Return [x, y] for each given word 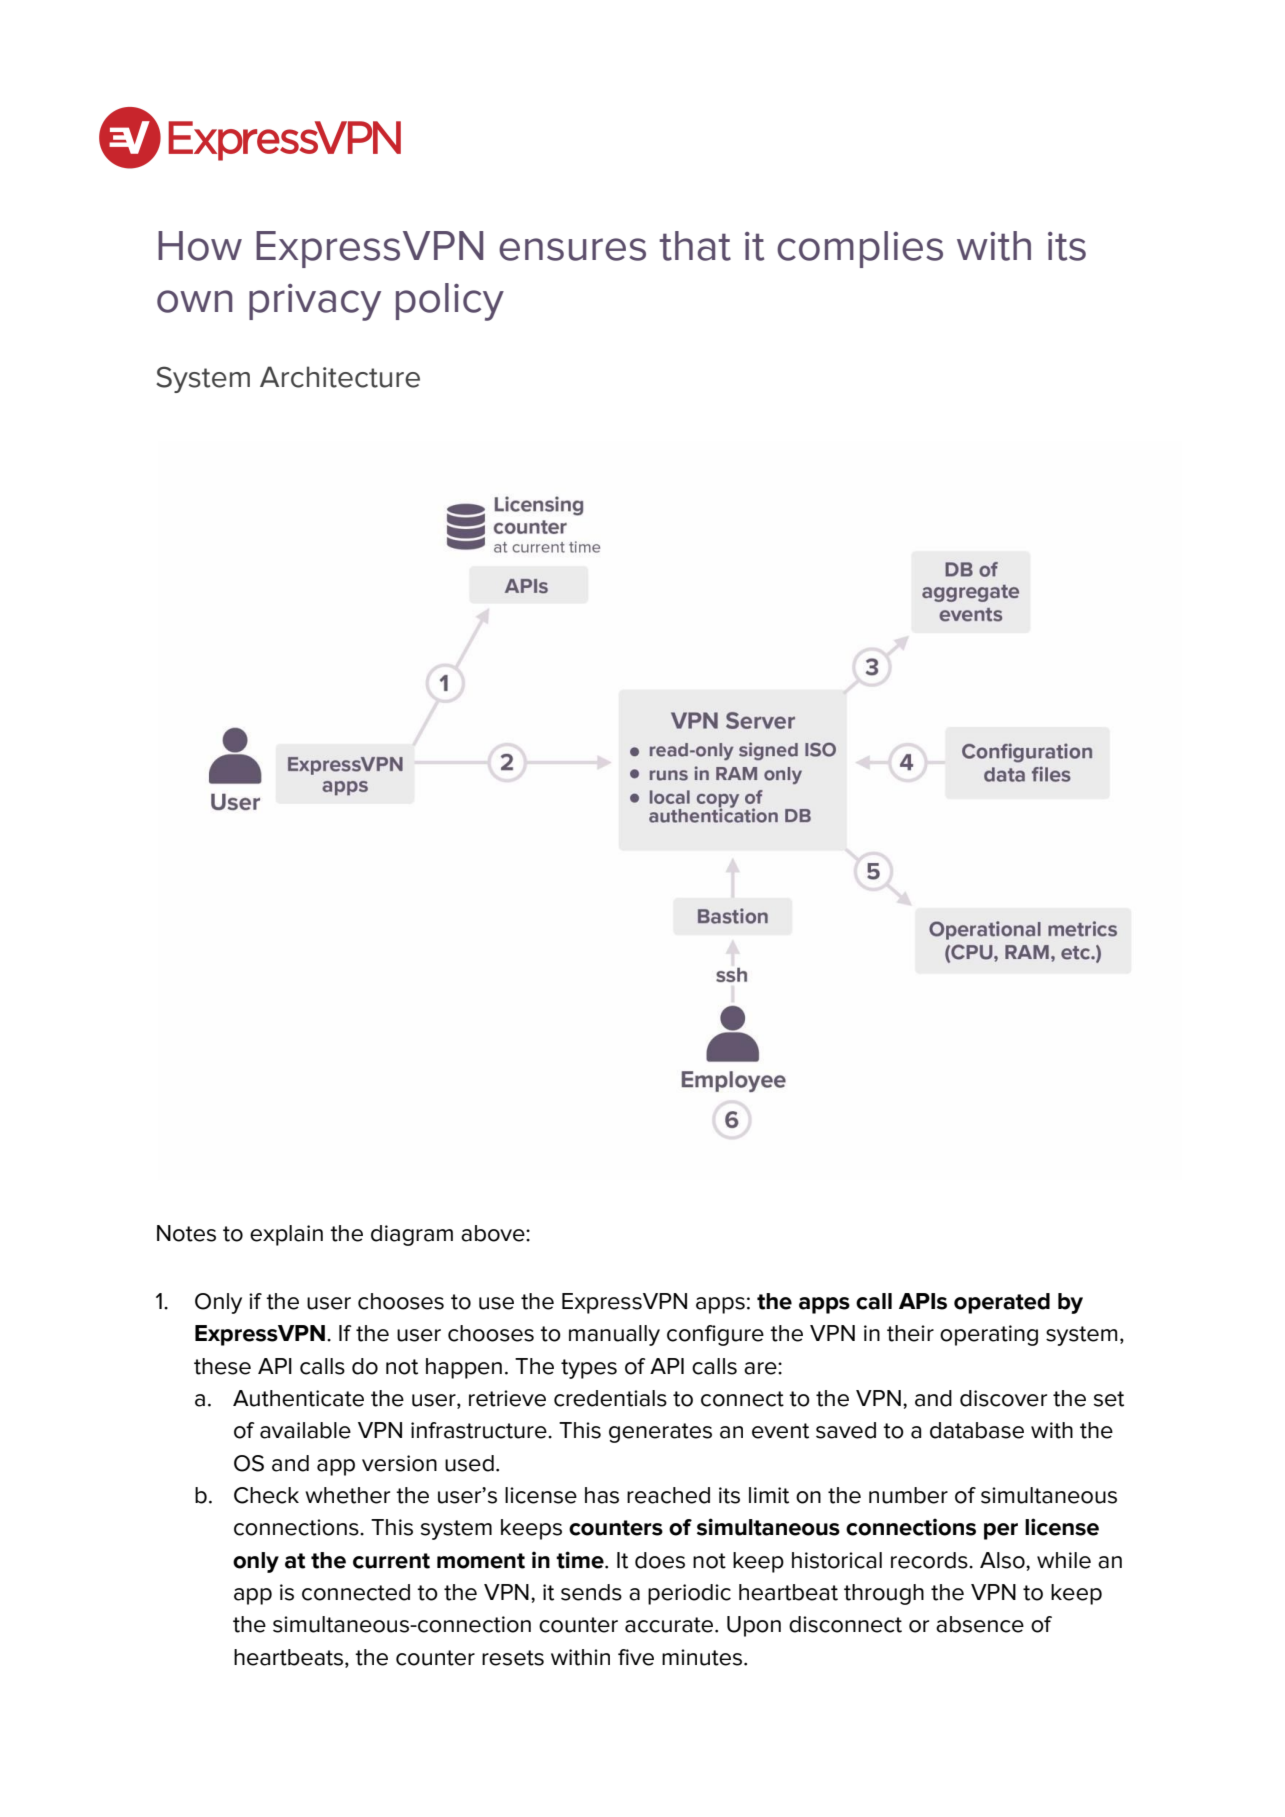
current [391, 1561]
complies [860, 249]
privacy [315, 302]
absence [980, 1624]
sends [591, 1592]
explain [286, 1235]
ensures [572, 249]
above [494, 1233]
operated [1002, 1303]
